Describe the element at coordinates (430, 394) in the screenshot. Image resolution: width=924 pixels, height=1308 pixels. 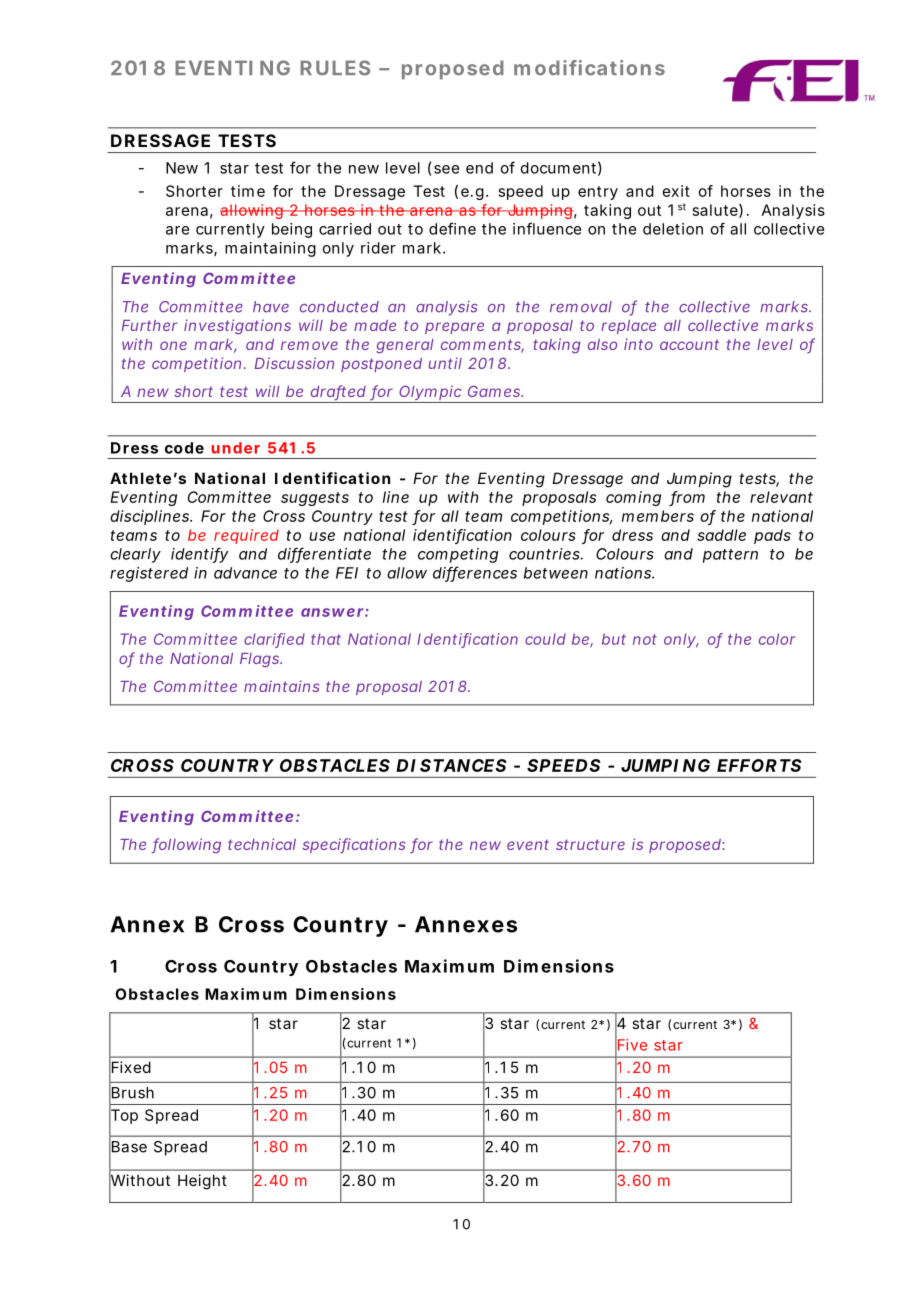
I see `Olympic` at that location.
